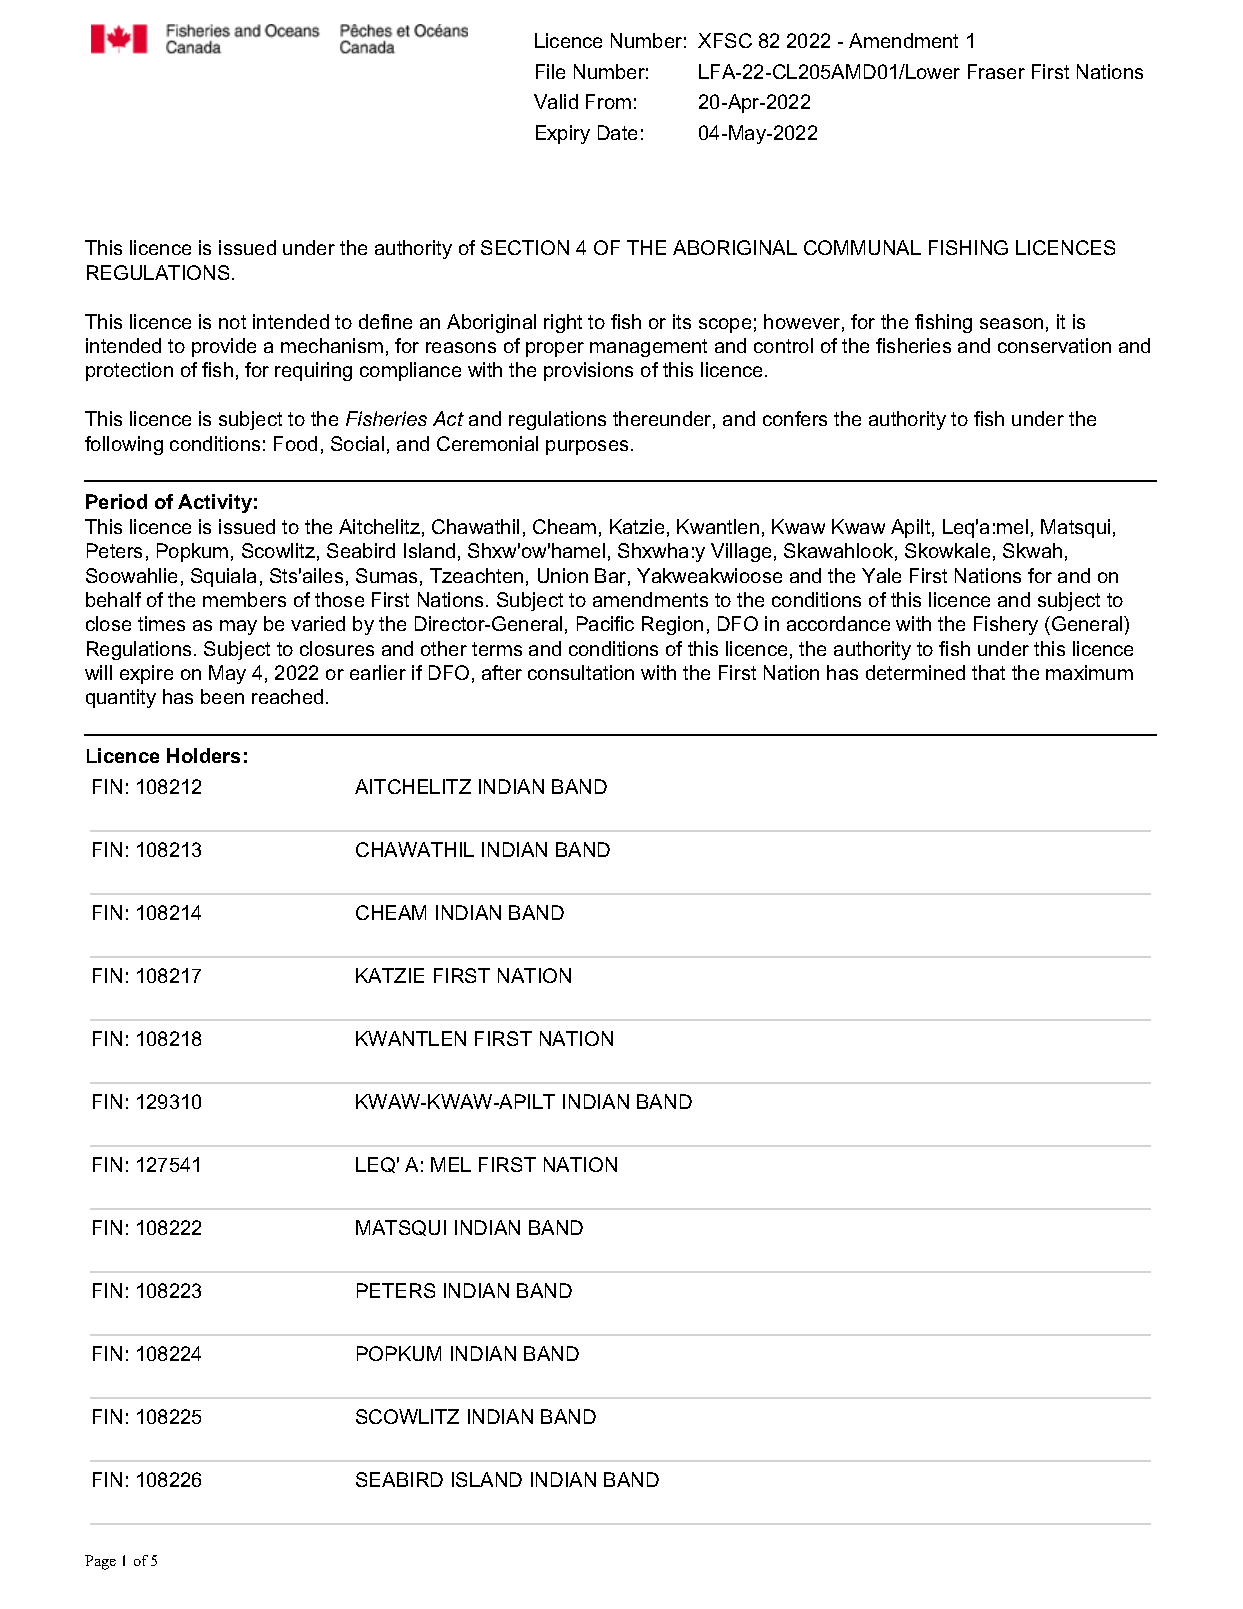  I want to click on that, so click(988, 672).
